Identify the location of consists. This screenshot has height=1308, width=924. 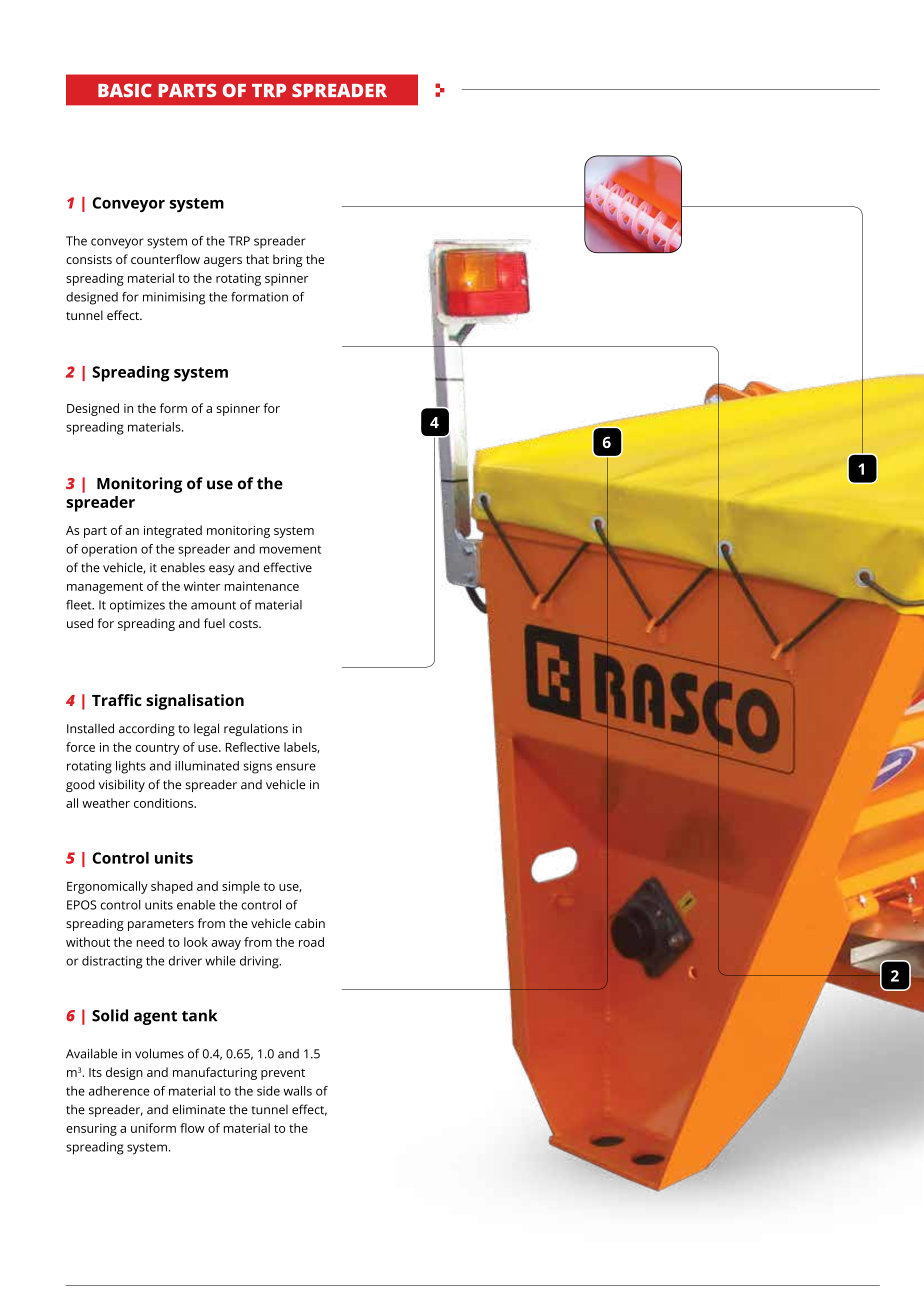
(89, 259).
